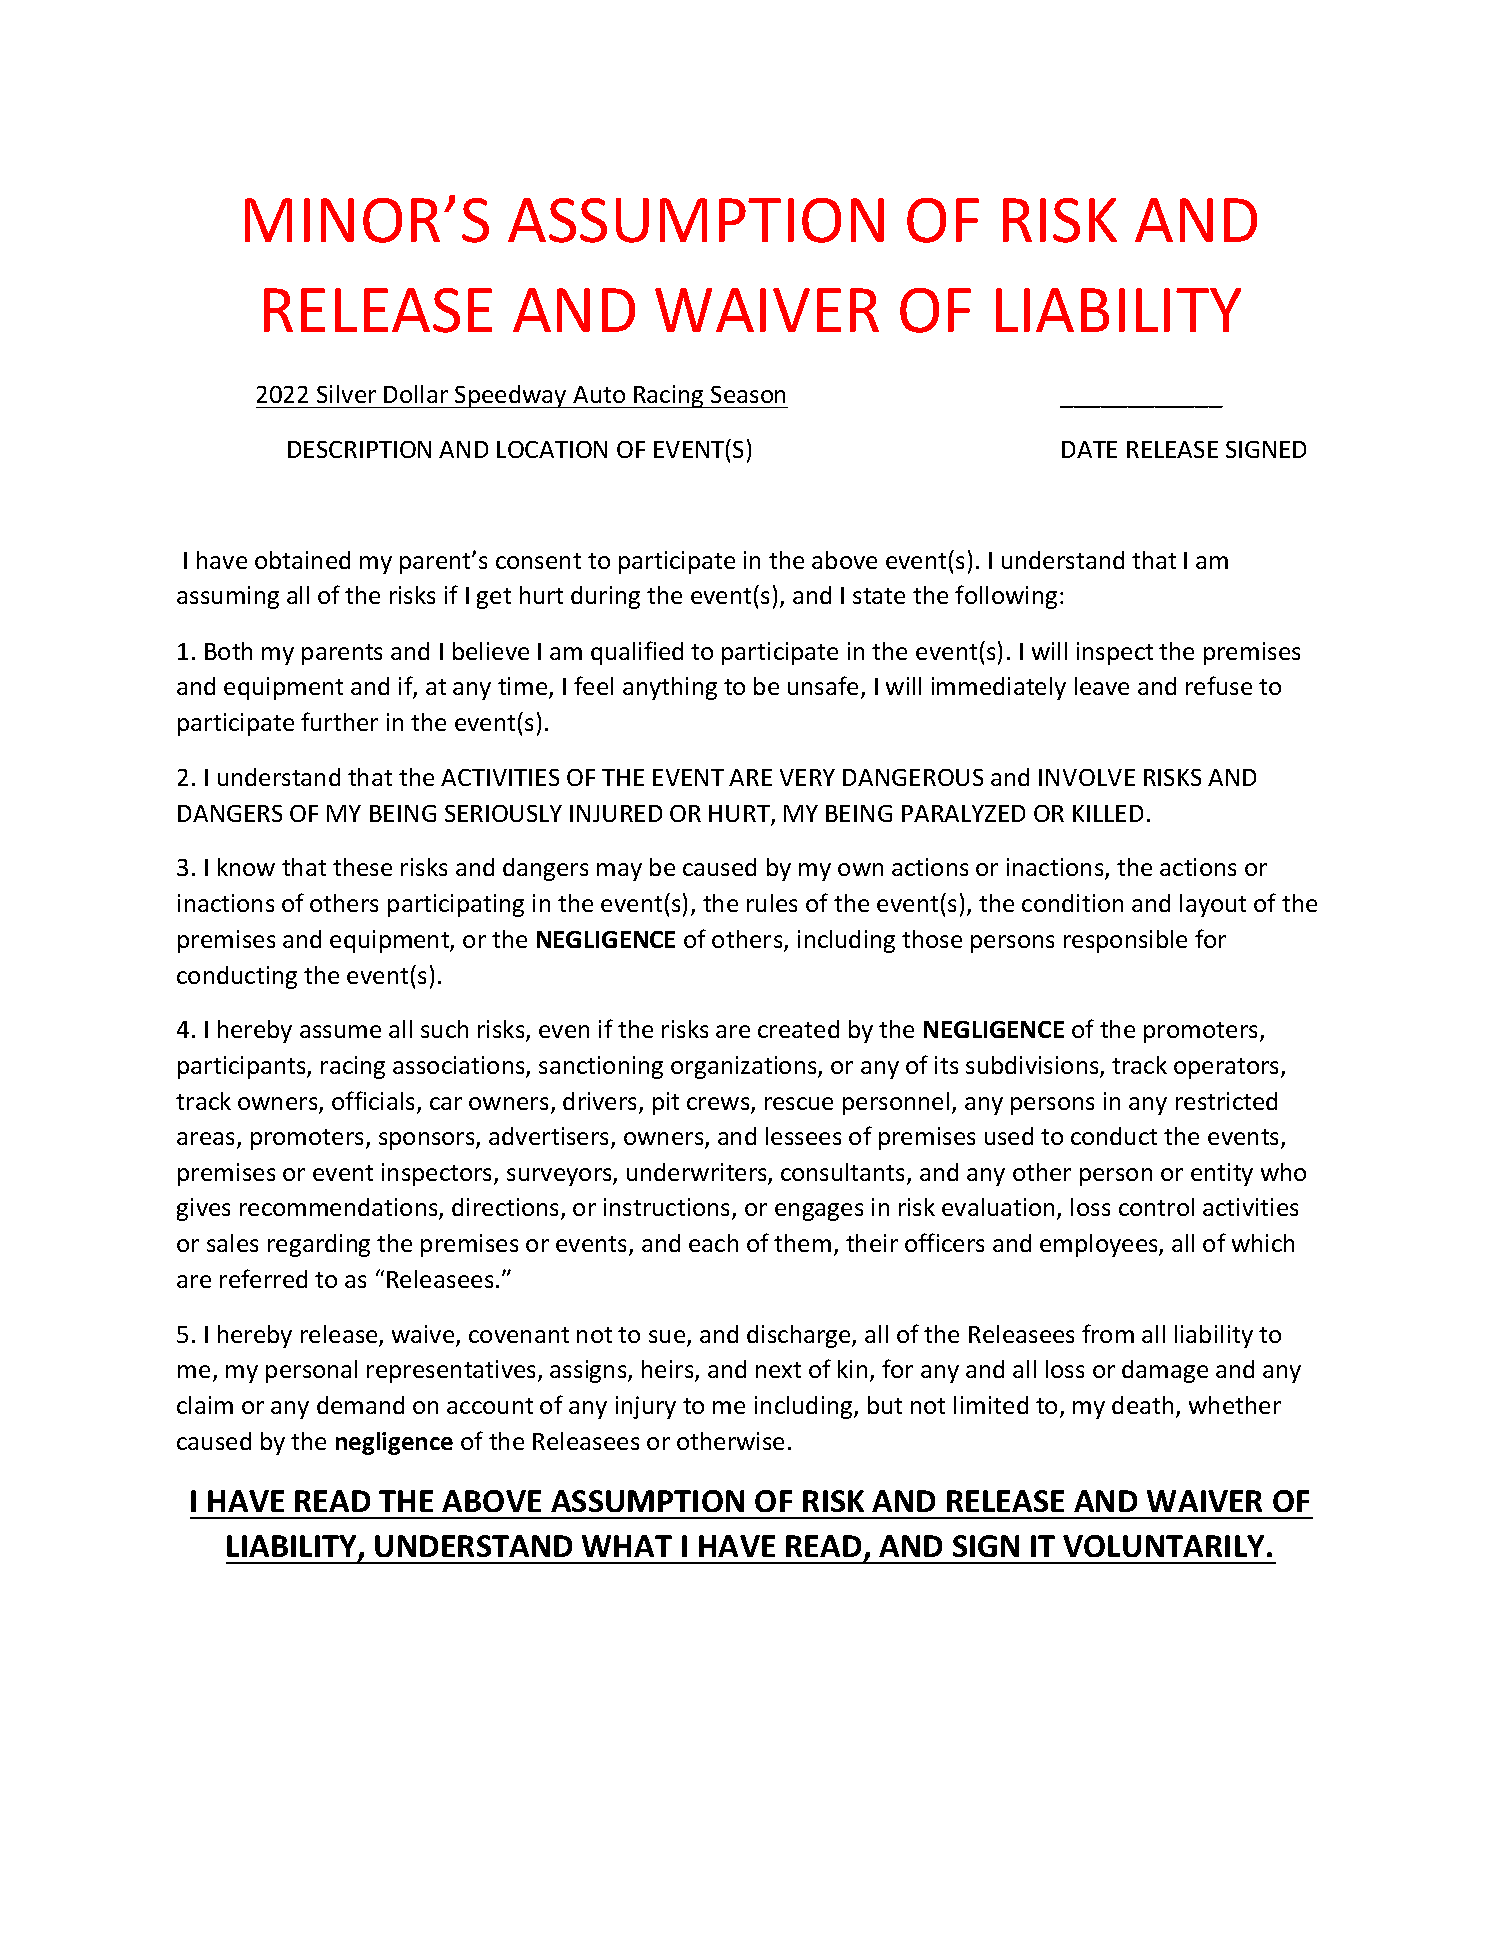 The height and width of the screenshot is (1944, 1502). Describe the element at coordinates (428, 1141) in the screenshot. I see `sponsors` at that location.
